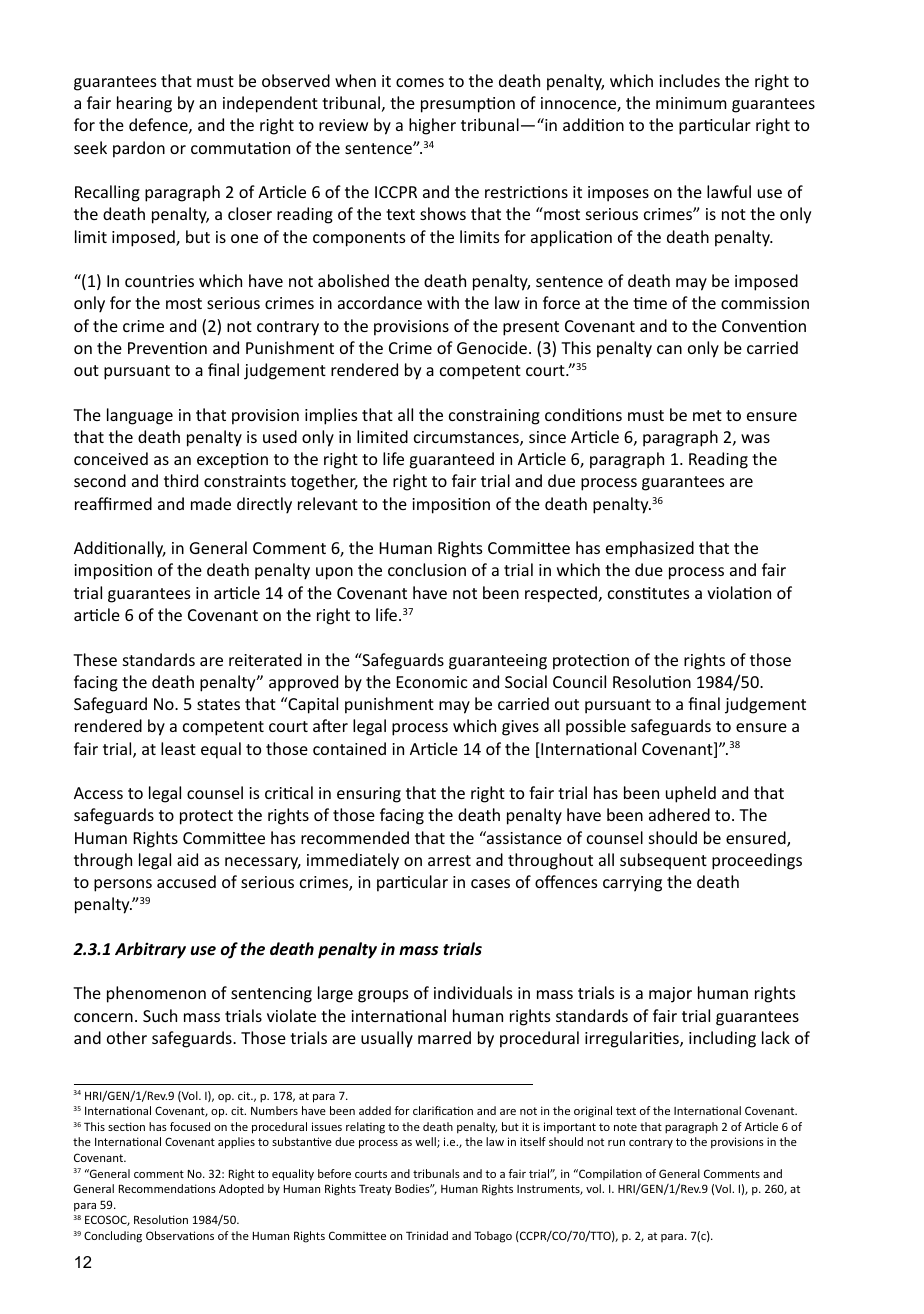  What do you see at coordinates (427, 1235) in the screenshot?
I see `Trinidad` at bounding box center [427, 1235].
